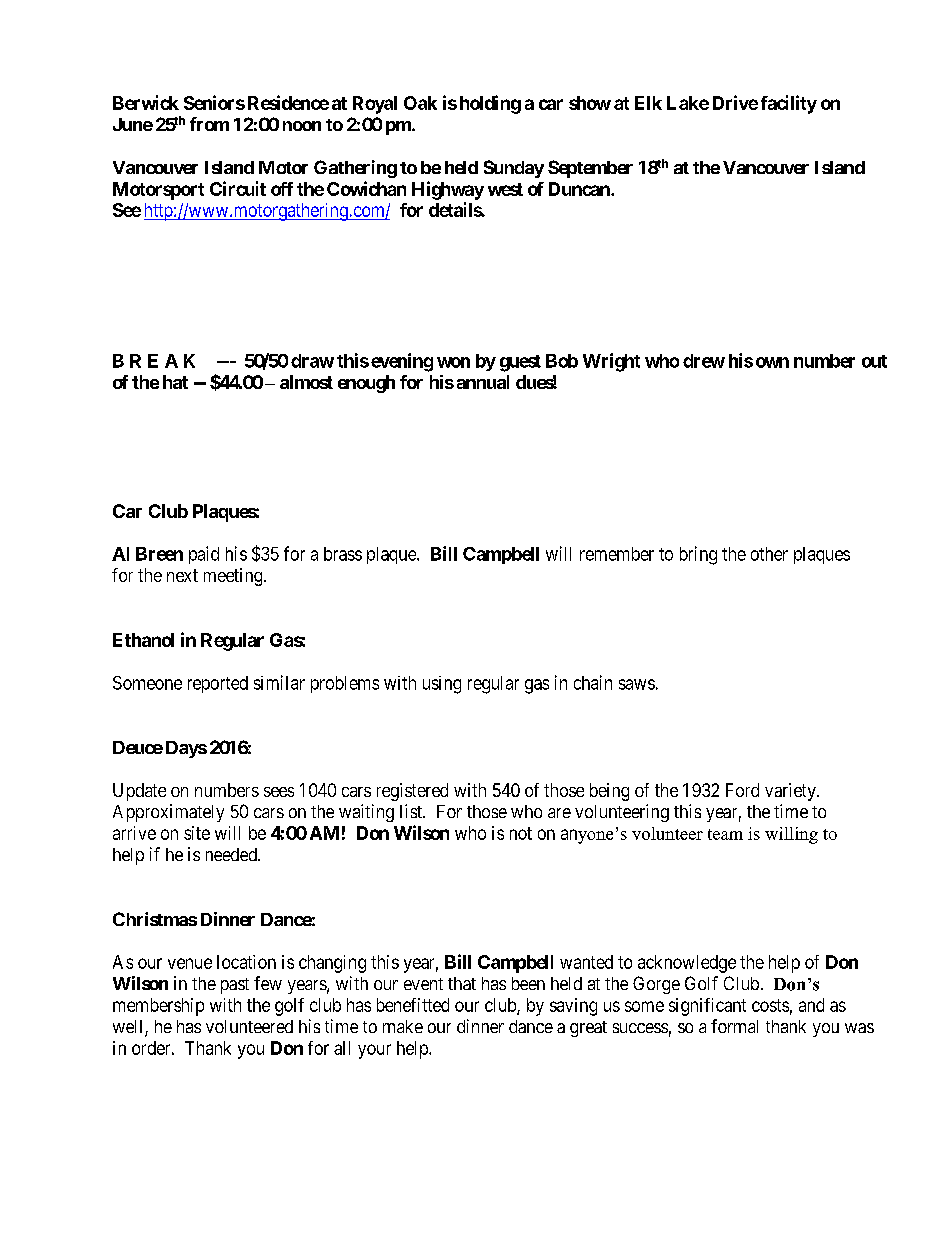  I want to click on own, so click(772, 362).
